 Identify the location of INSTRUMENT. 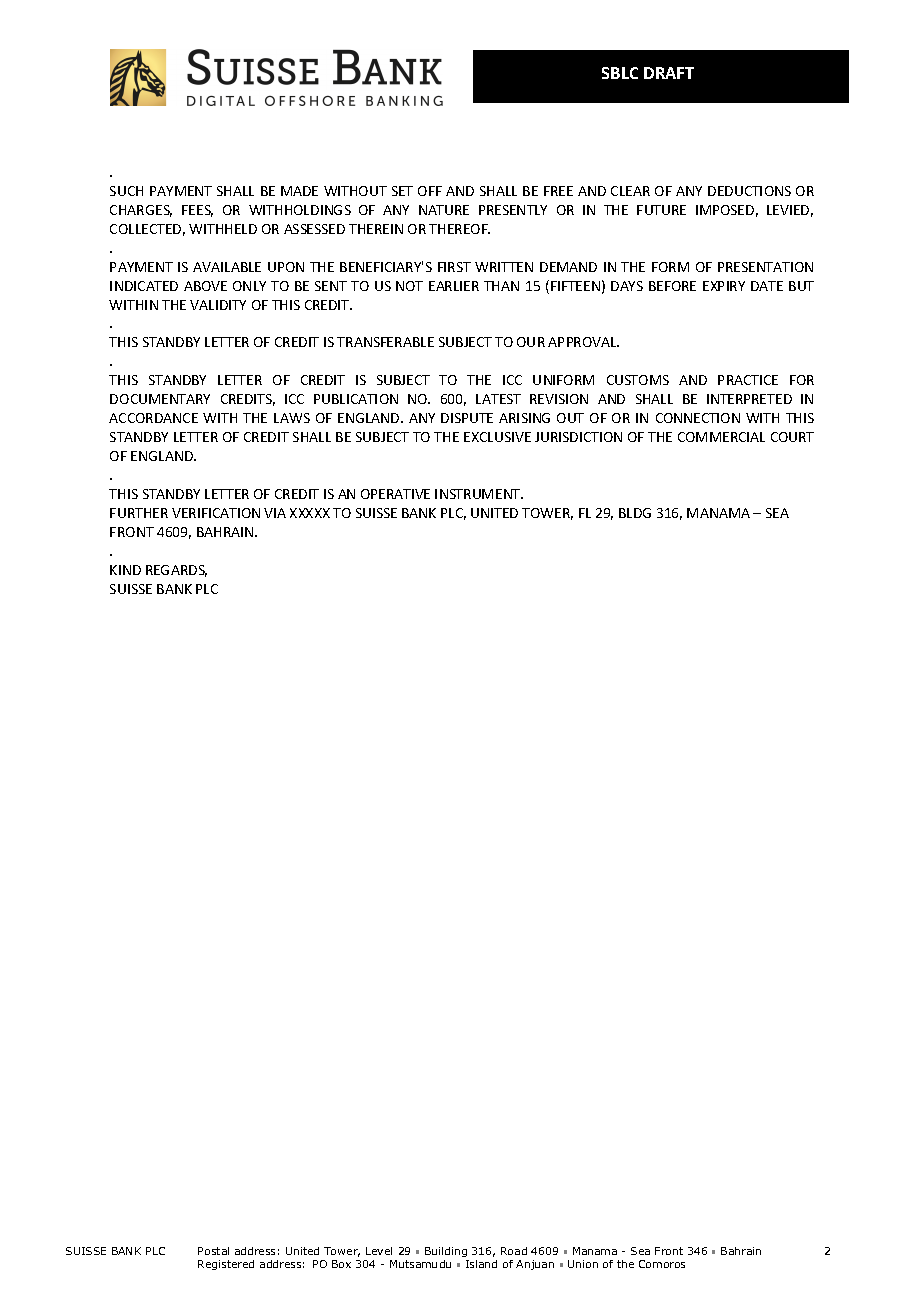
(479, 494).
